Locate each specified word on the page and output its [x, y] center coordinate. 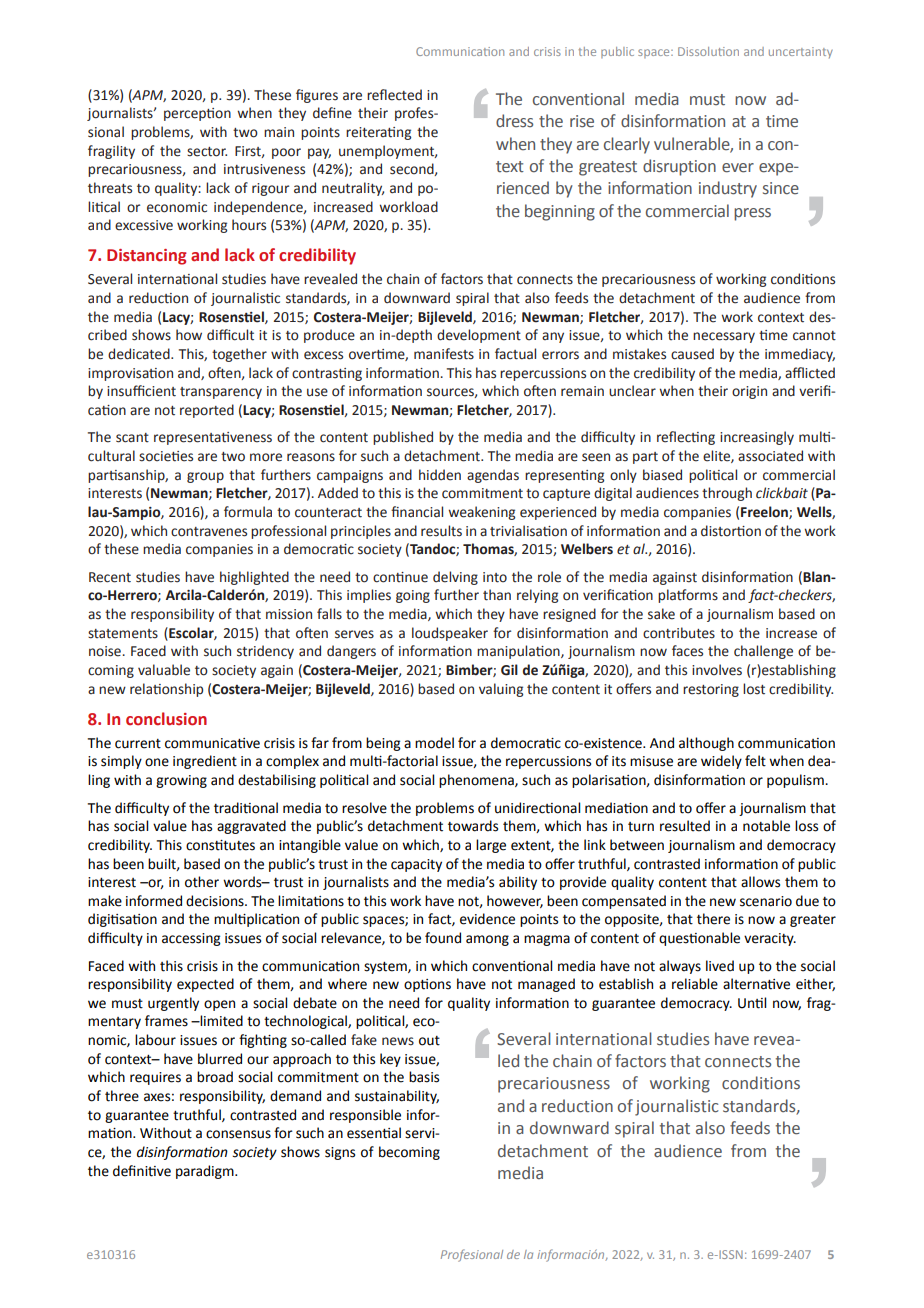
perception [197, 114]
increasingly [757, 438]
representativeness [213, 438]
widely [721, 762]
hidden [440, 475]
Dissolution [708, 51]
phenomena [477, 781]
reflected [394, 95]
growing [181, 781]
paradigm [206, 1172]
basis [424, 1077]
